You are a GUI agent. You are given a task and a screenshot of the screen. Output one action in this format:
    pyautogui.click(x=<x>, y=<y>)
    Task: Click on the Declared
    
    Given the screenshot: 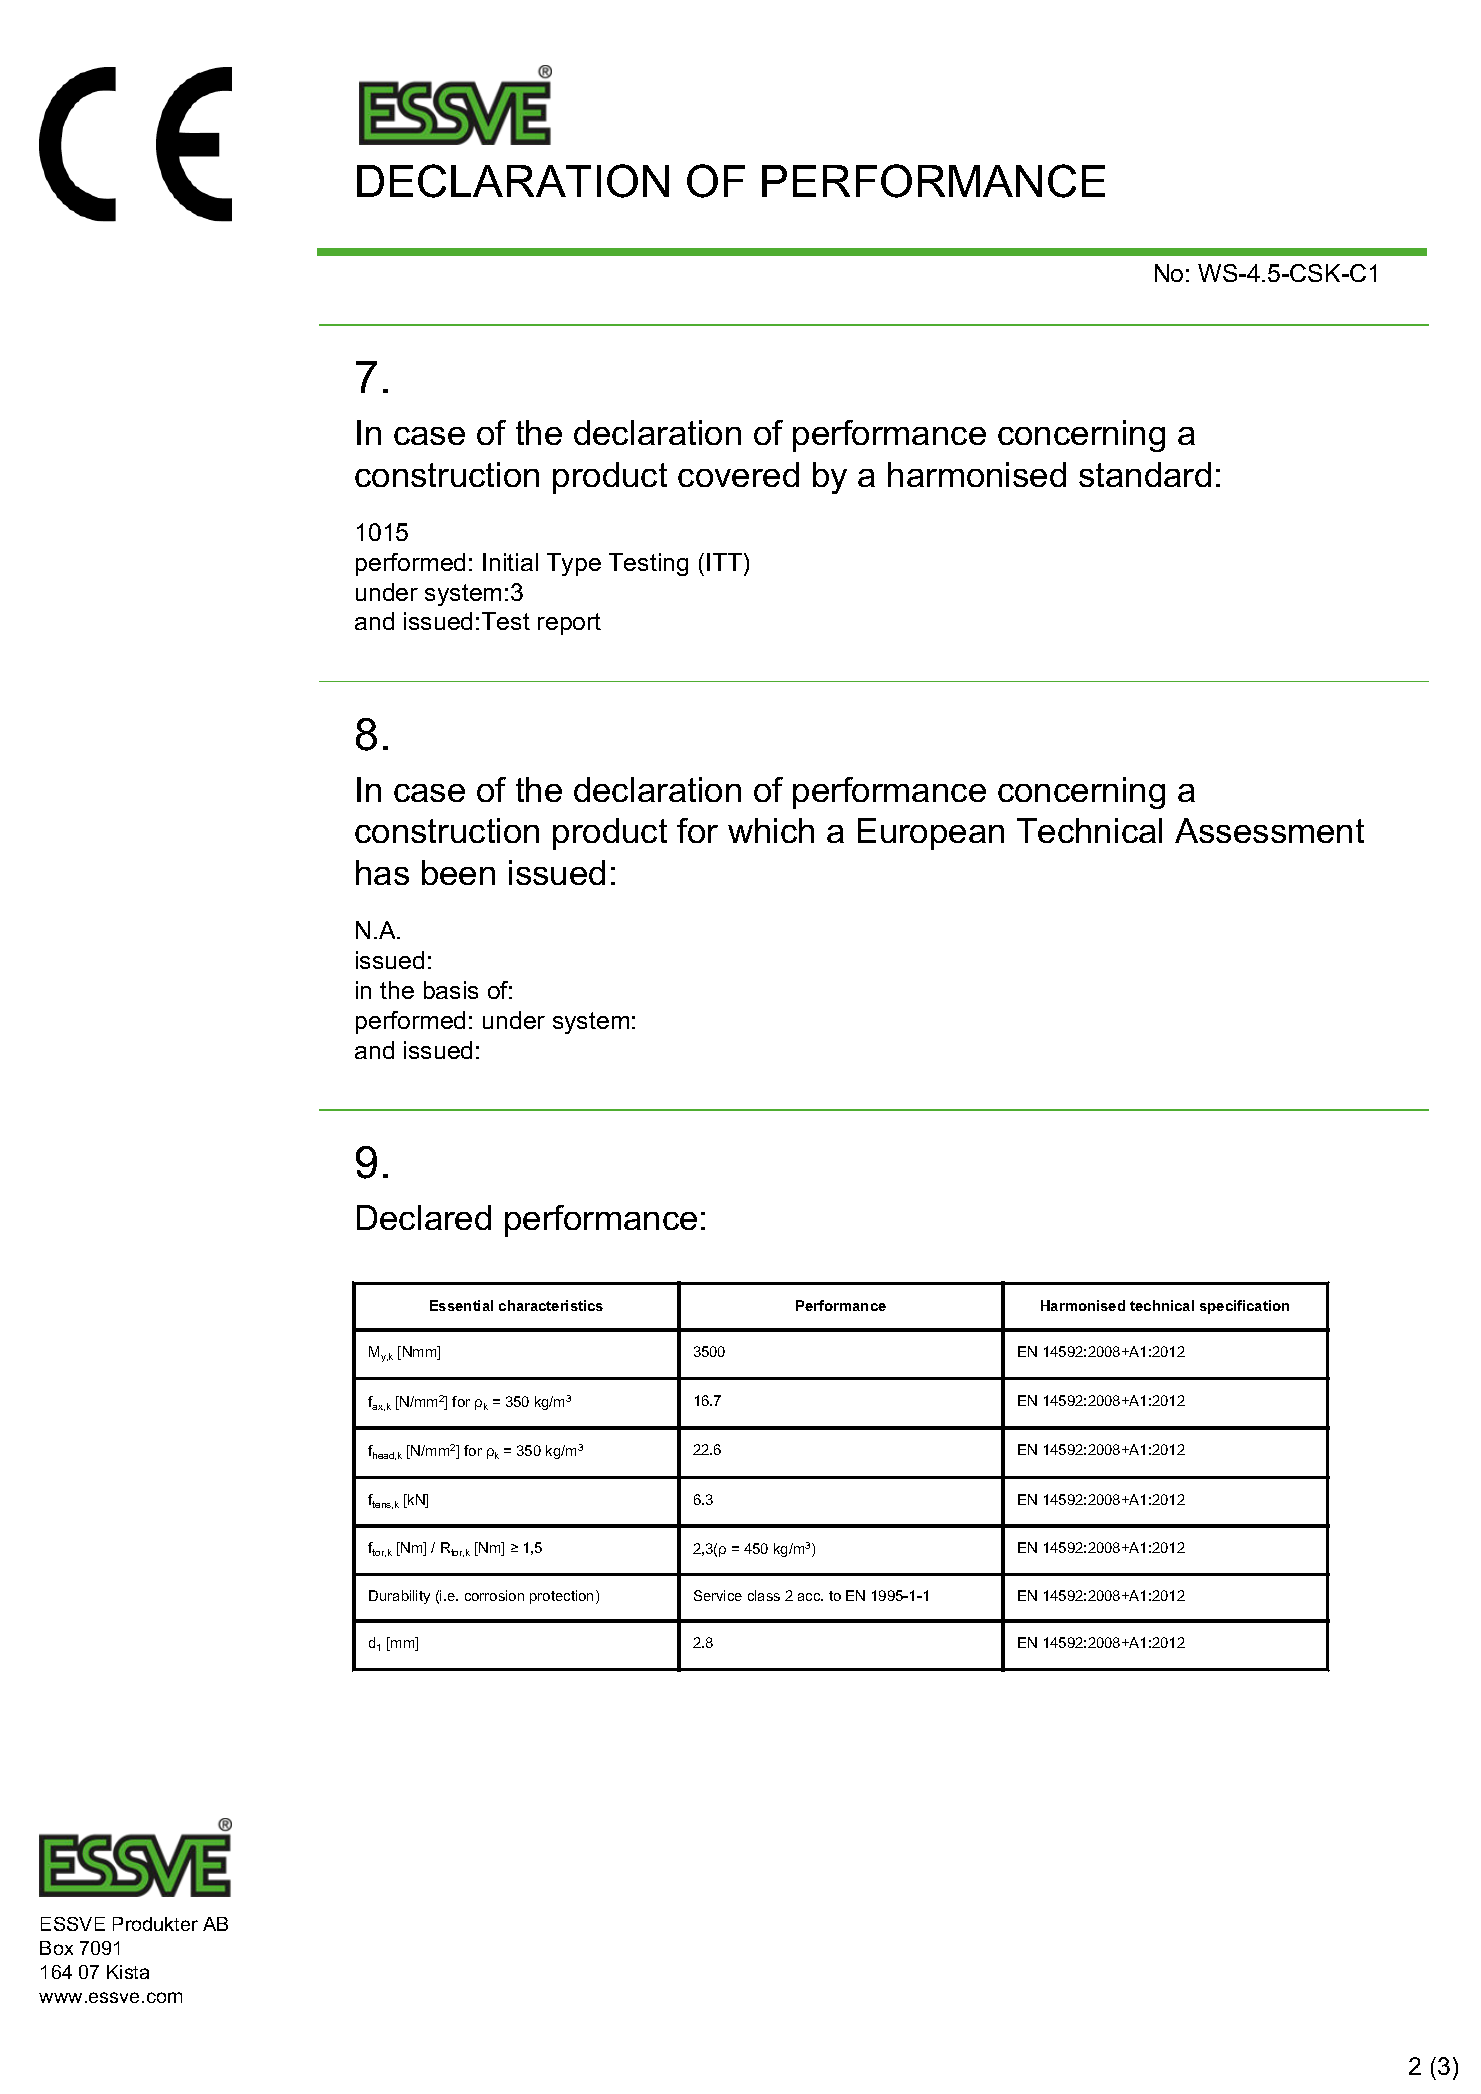 What is the action you would take?
    pyautogui.click(x=424, y=1217)
